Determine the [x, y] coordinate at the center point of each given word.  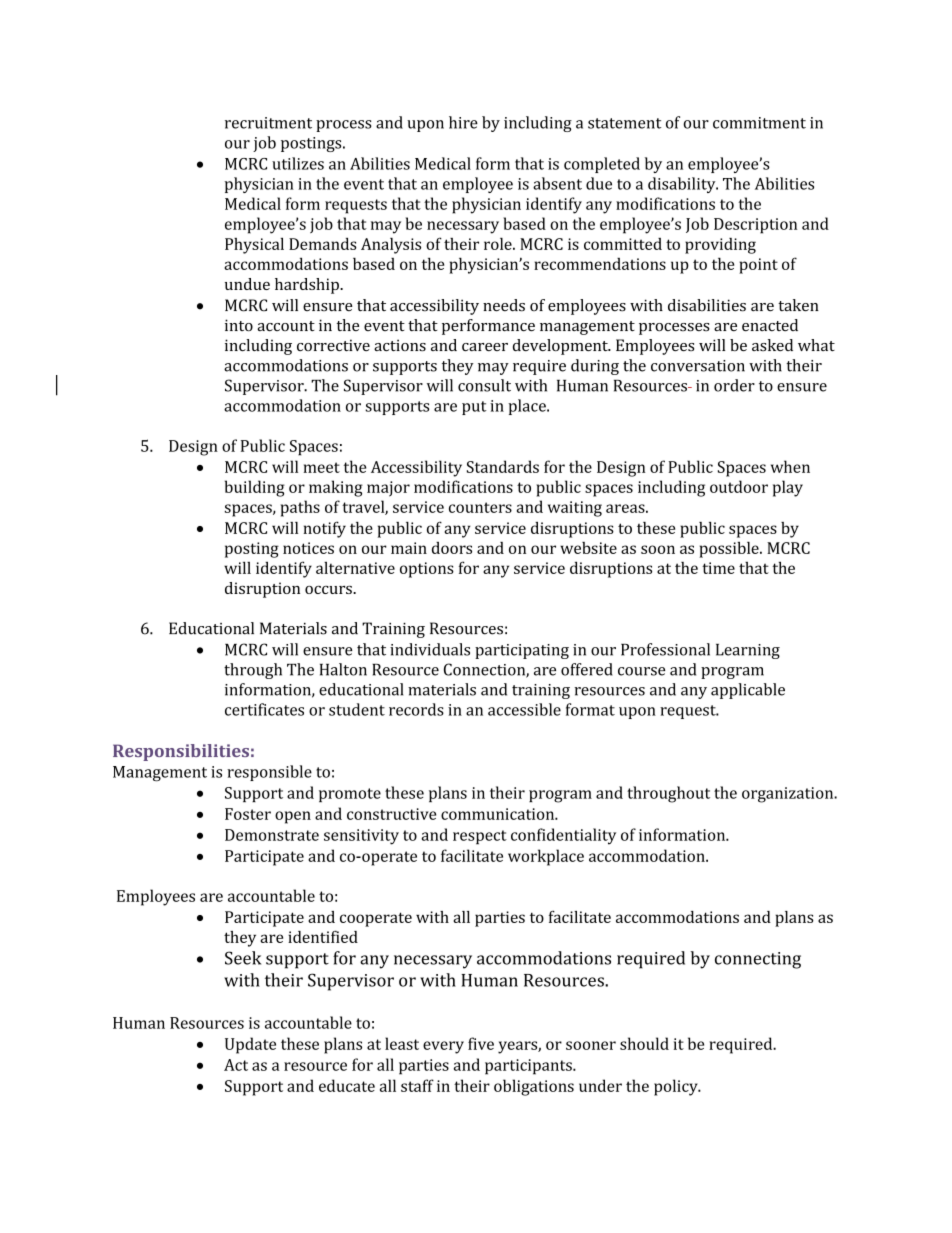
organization [789, 795]
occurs [329, 590]
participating [522, 651]
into [239, 325]
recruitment [268, 123]
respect [480, 837]
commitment [759, 123]
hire [463, 122]
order [734, 385]
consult [484, 385]
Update [250, 1045]
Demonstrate [272, 835]
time [718, 568]
